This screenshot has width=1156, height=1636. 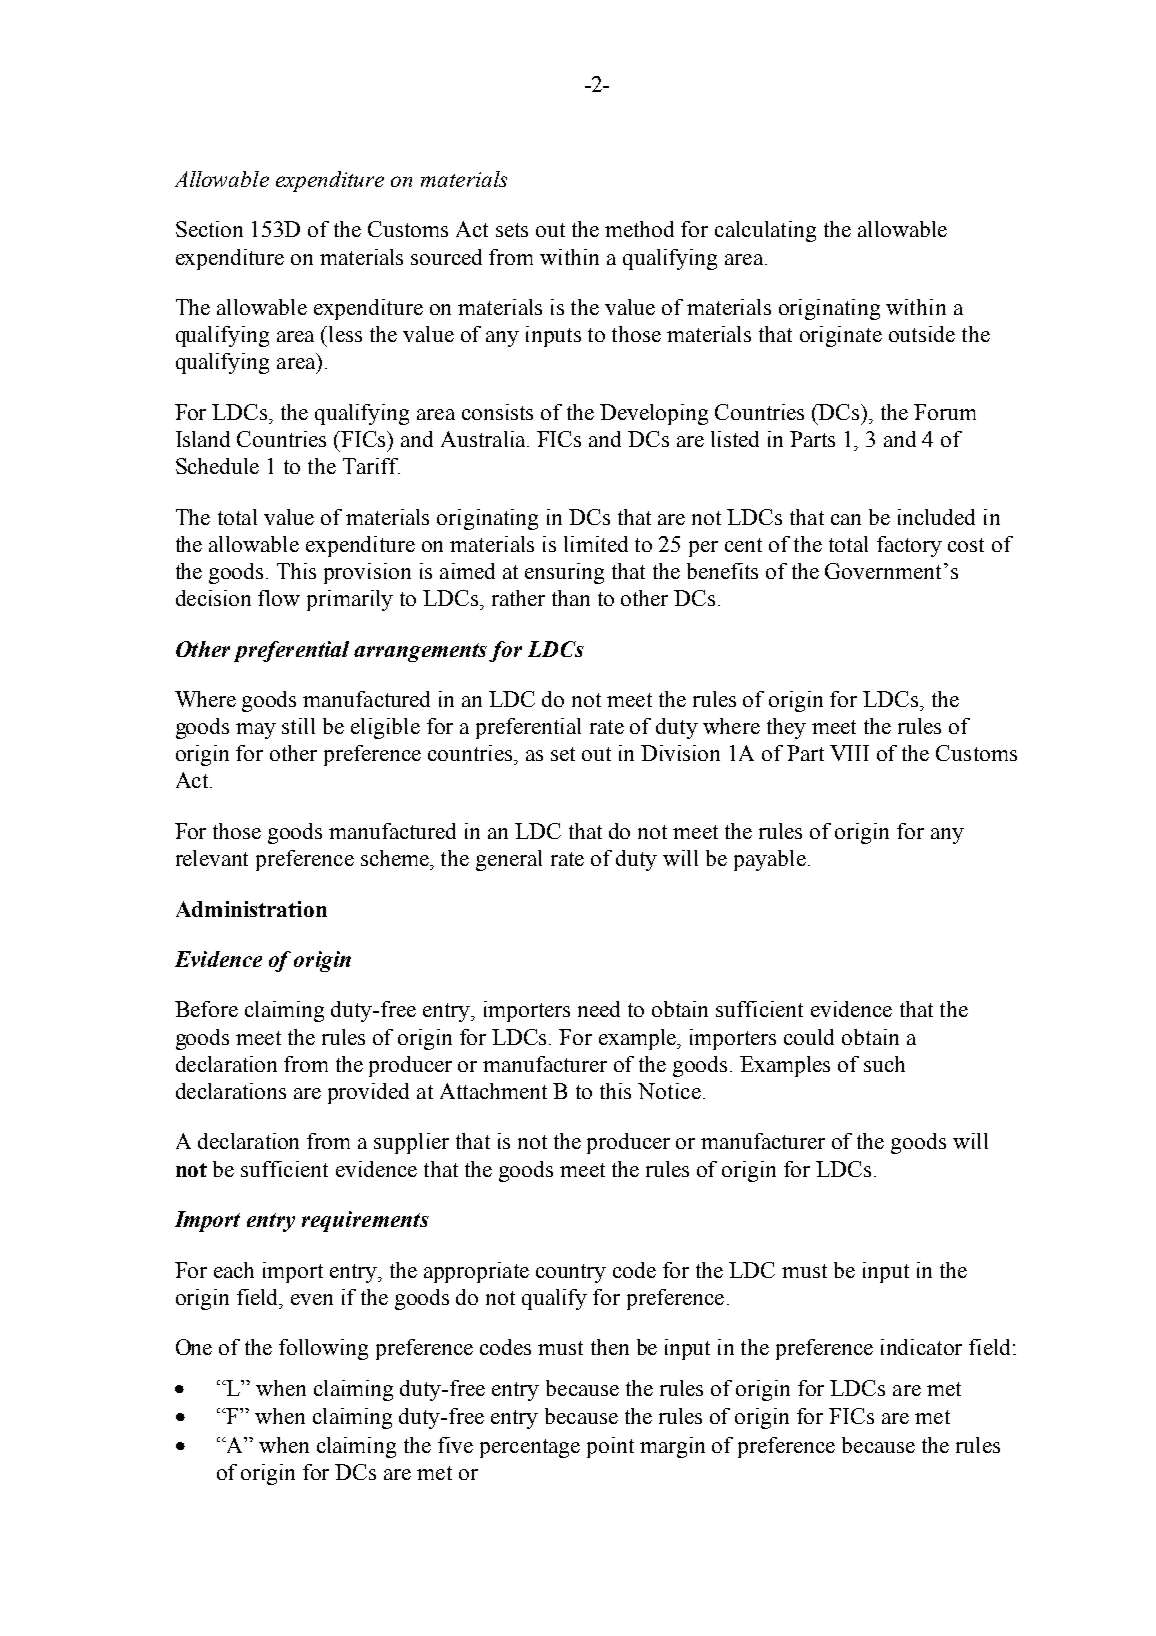 What do you see at coordinates (206, 1009) in the screenshot?
I see `Before` at bounding box center [206, 1009].
